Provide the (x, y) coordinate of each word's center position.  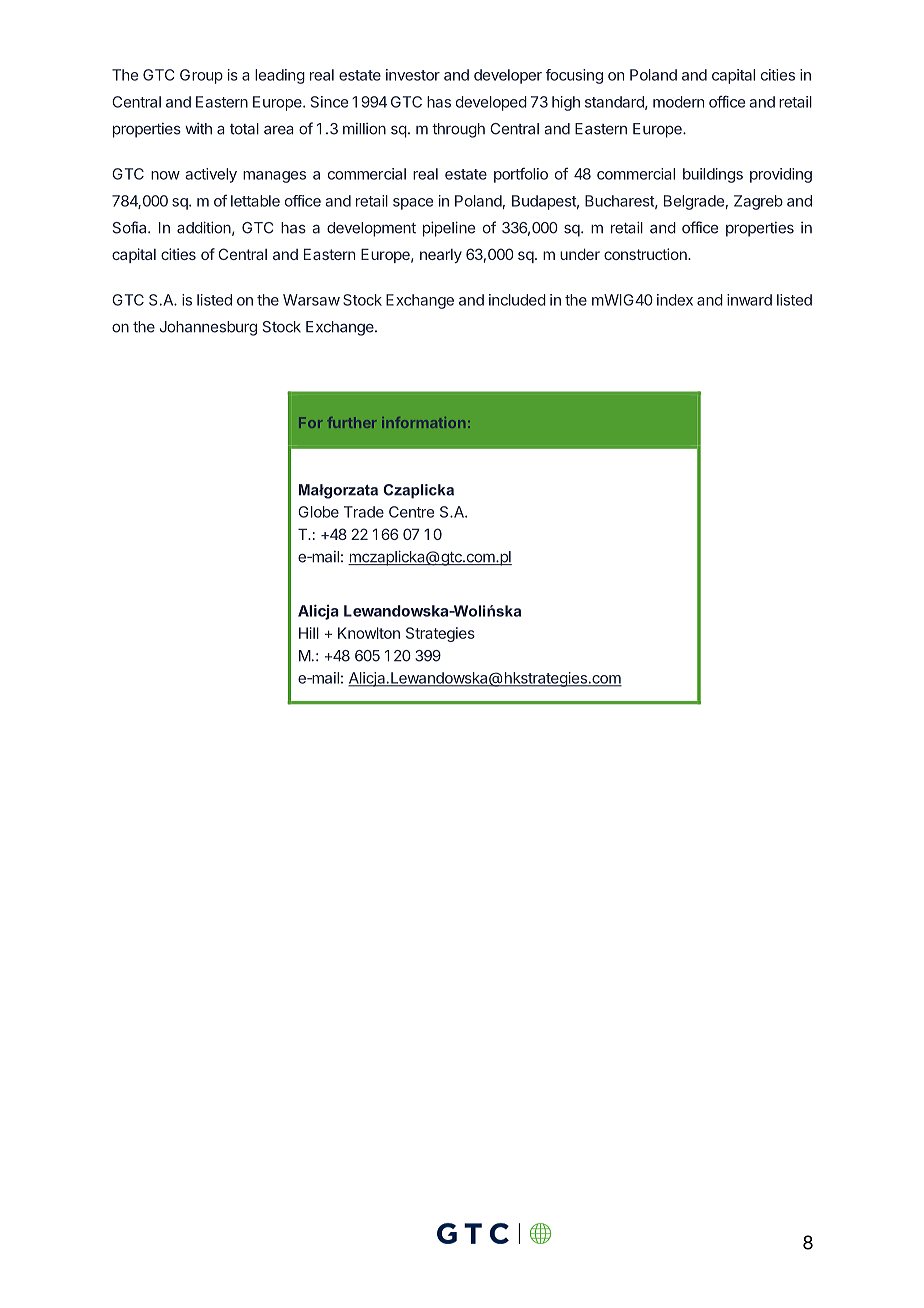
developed (491, 103)
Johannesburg (208, 328)
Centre (411, 512)
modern (678, 102)
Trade (364, 512)
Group (201, 76)
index (675, 300)
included (517, 300)
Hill (309, 633)
